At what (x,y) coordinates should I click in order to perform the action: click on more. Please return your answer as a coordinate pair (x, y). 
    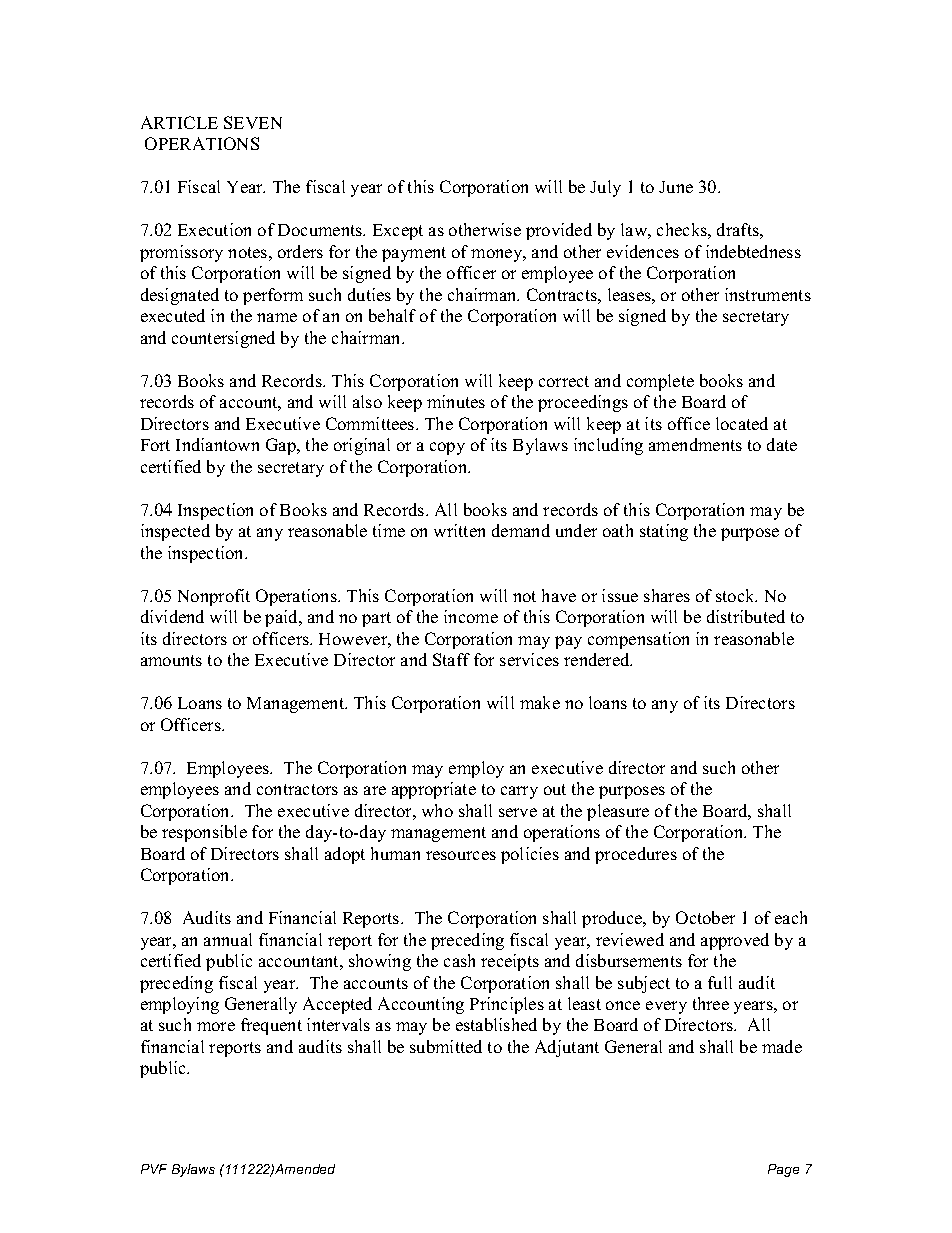
    Looking at the image, I should click on (216, 1026).
